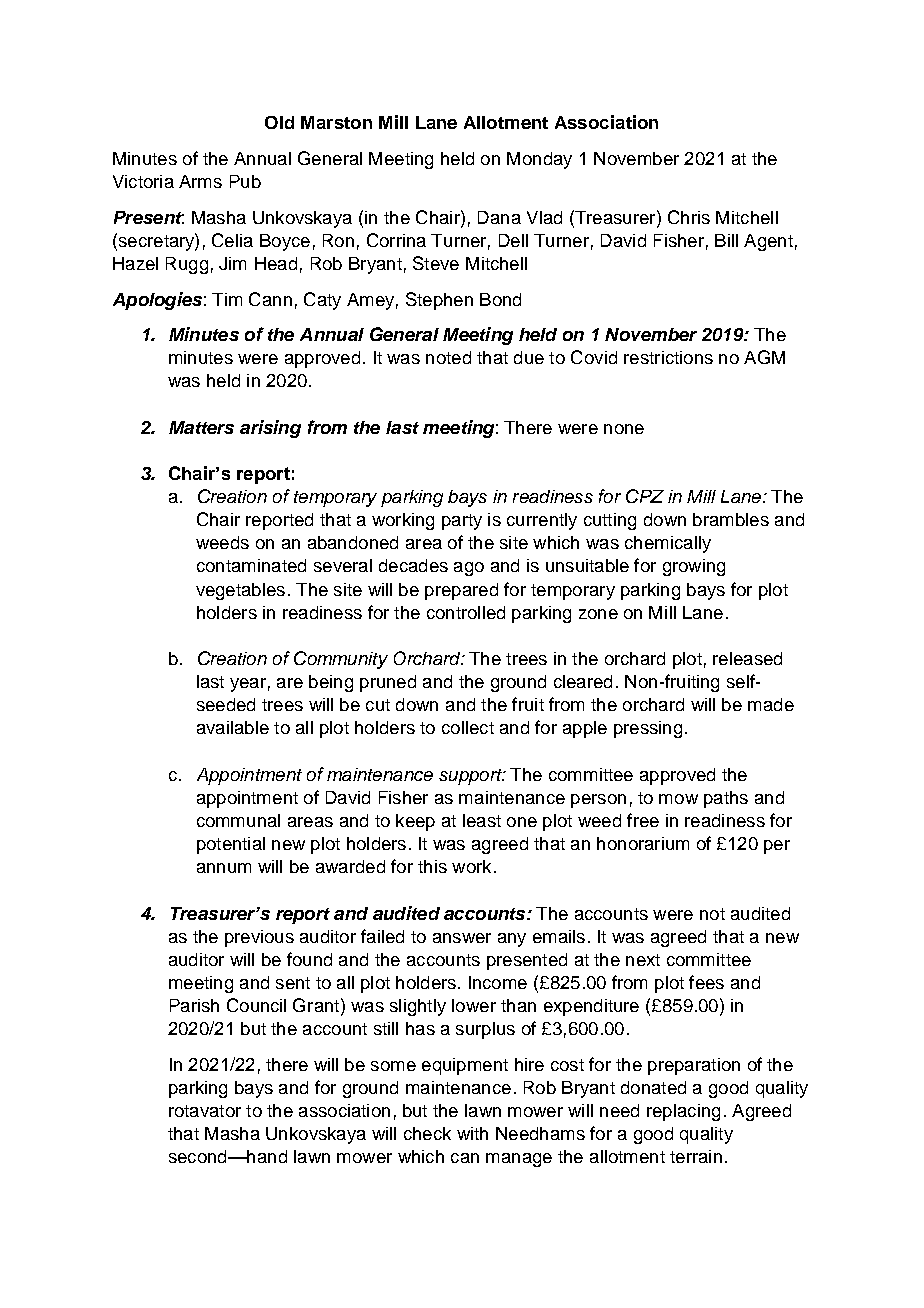 Image resolution: width=924 pixels, height=1308 pixels. What do you see at coordinates (227, 299) in the screenshot?
I see `Tim` at bounding box center [227, 299].
